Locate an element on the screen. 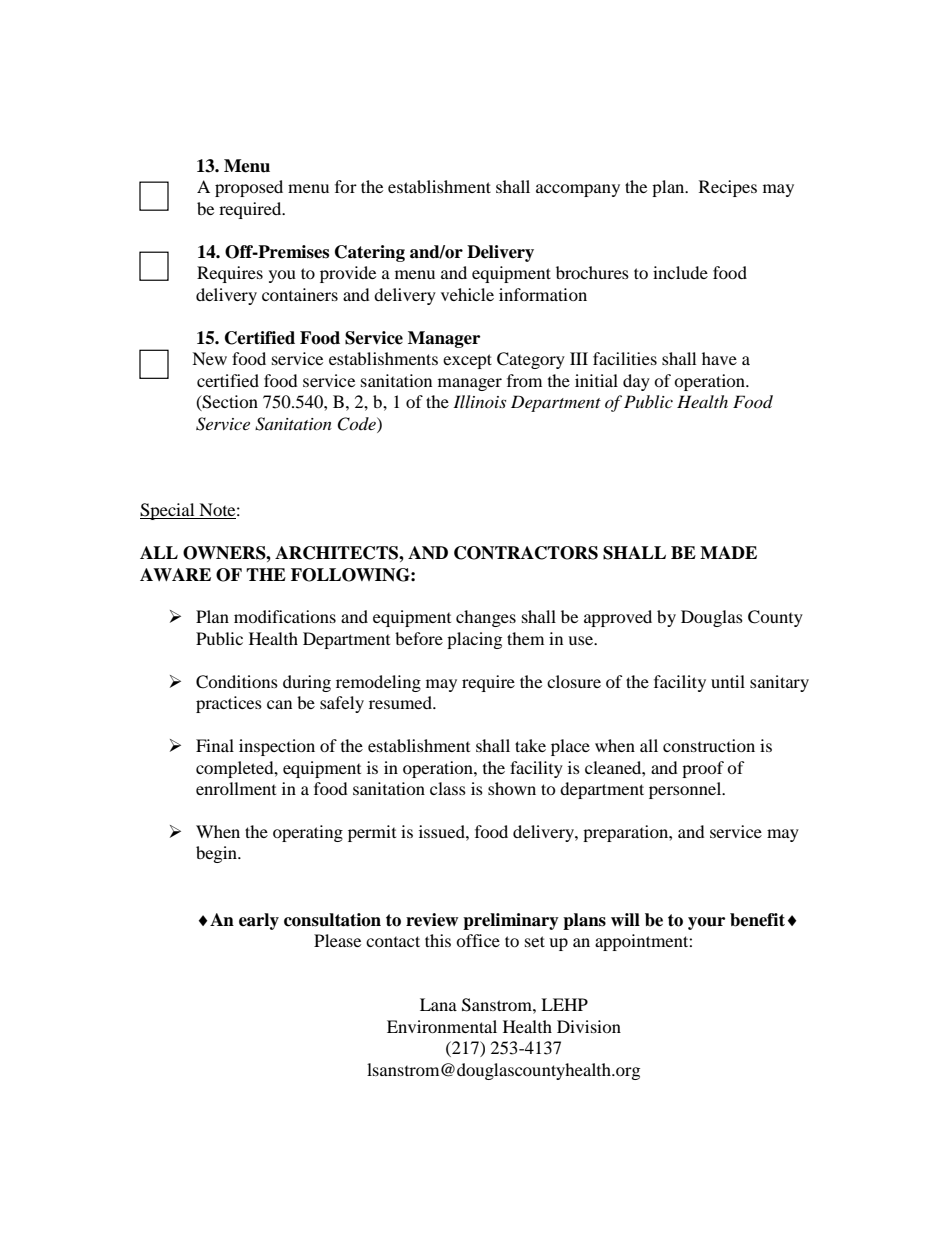  accompany is located at coordinates (578, 190).
